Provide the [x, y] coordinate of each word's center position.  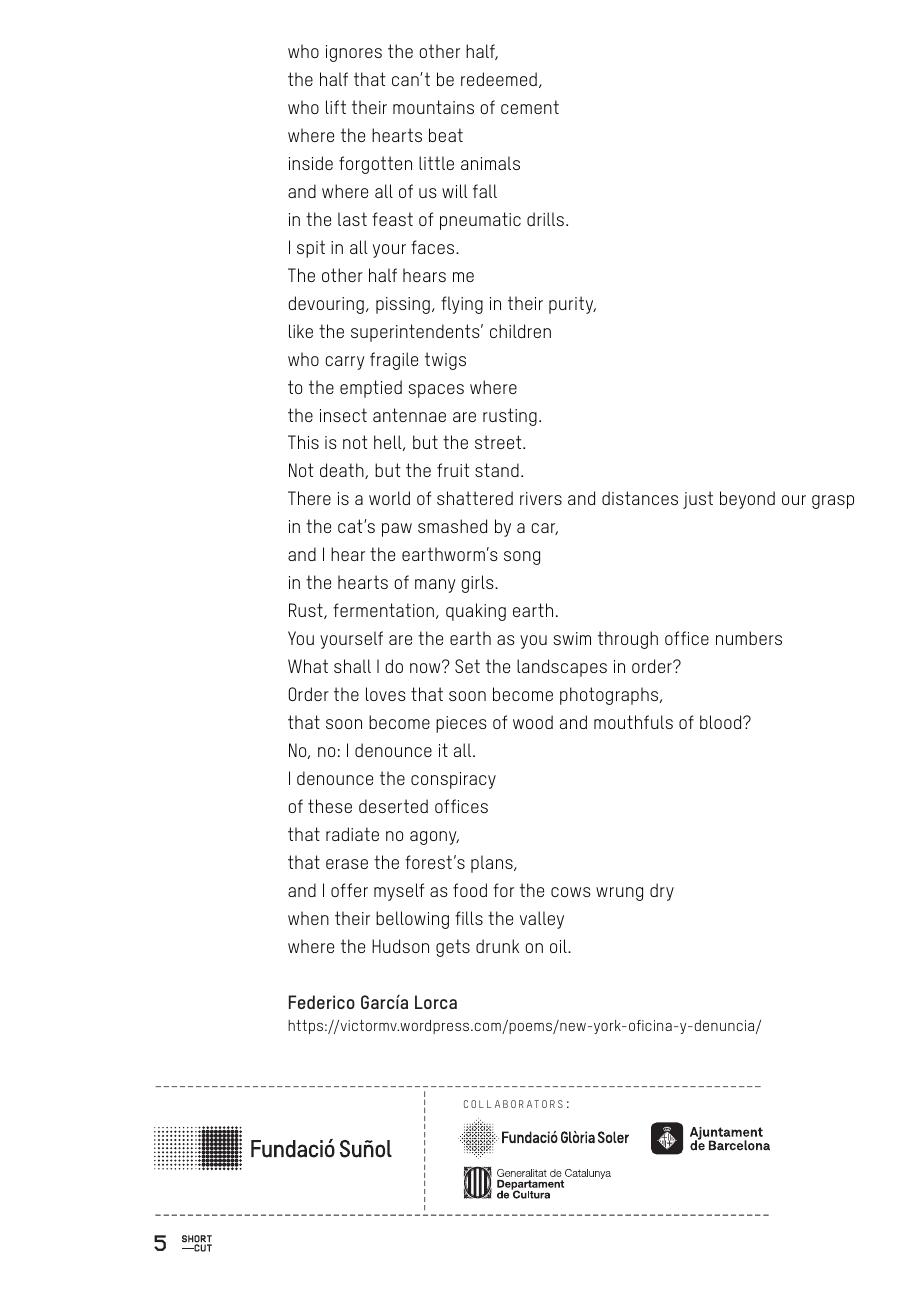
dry [662, 892]
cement [530, 107]
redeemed [499, 79]
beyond [747, 500]
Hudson [400, 946]
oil [559, 946]
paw [397, 530]
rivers [541, 498]
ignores [354, 53]
